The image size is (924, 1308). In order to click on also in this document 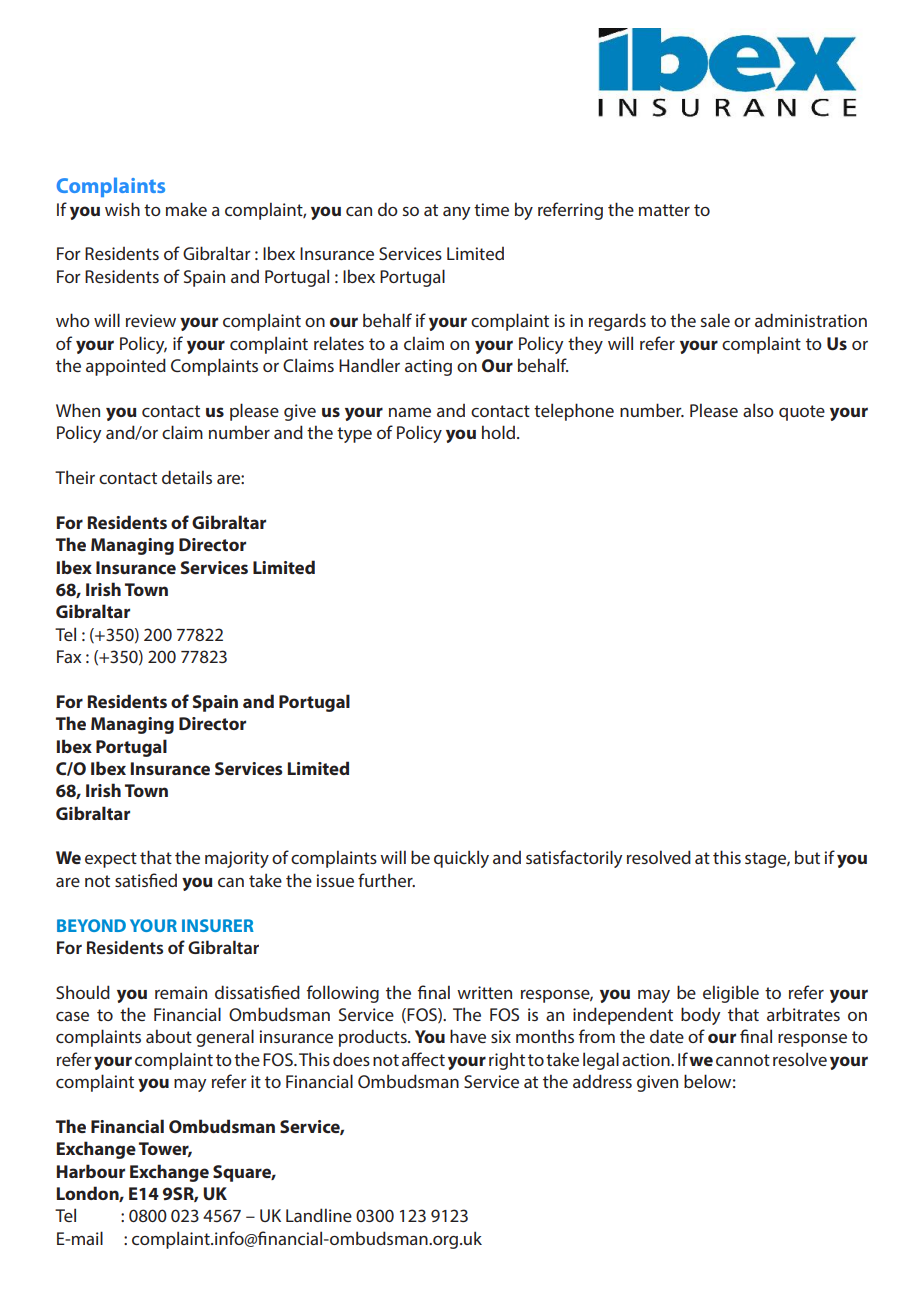, I will do `click(758, 410)`.
